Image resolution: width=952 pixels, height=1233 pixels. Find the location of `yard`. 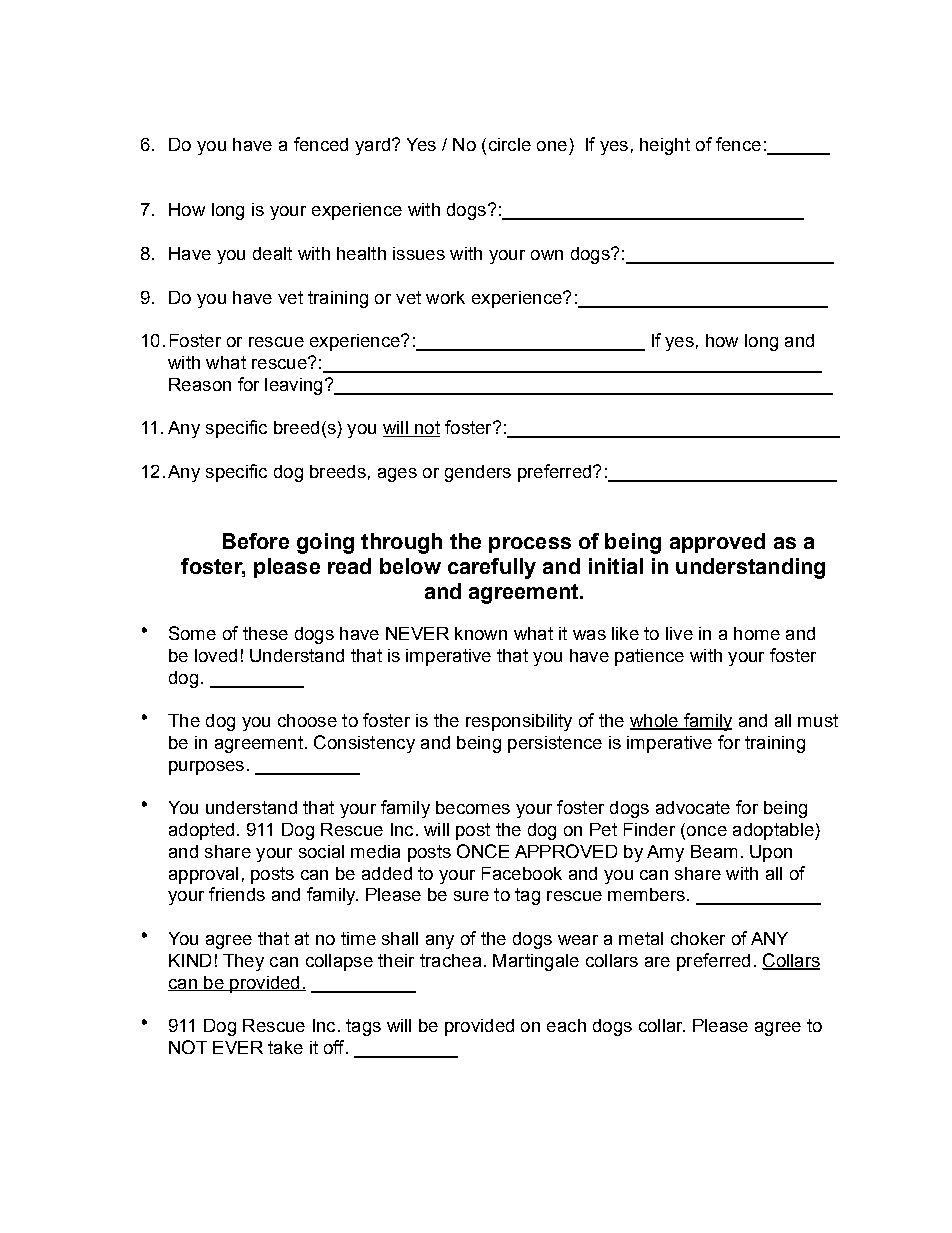

yard is located at coordinates (372, 146).
